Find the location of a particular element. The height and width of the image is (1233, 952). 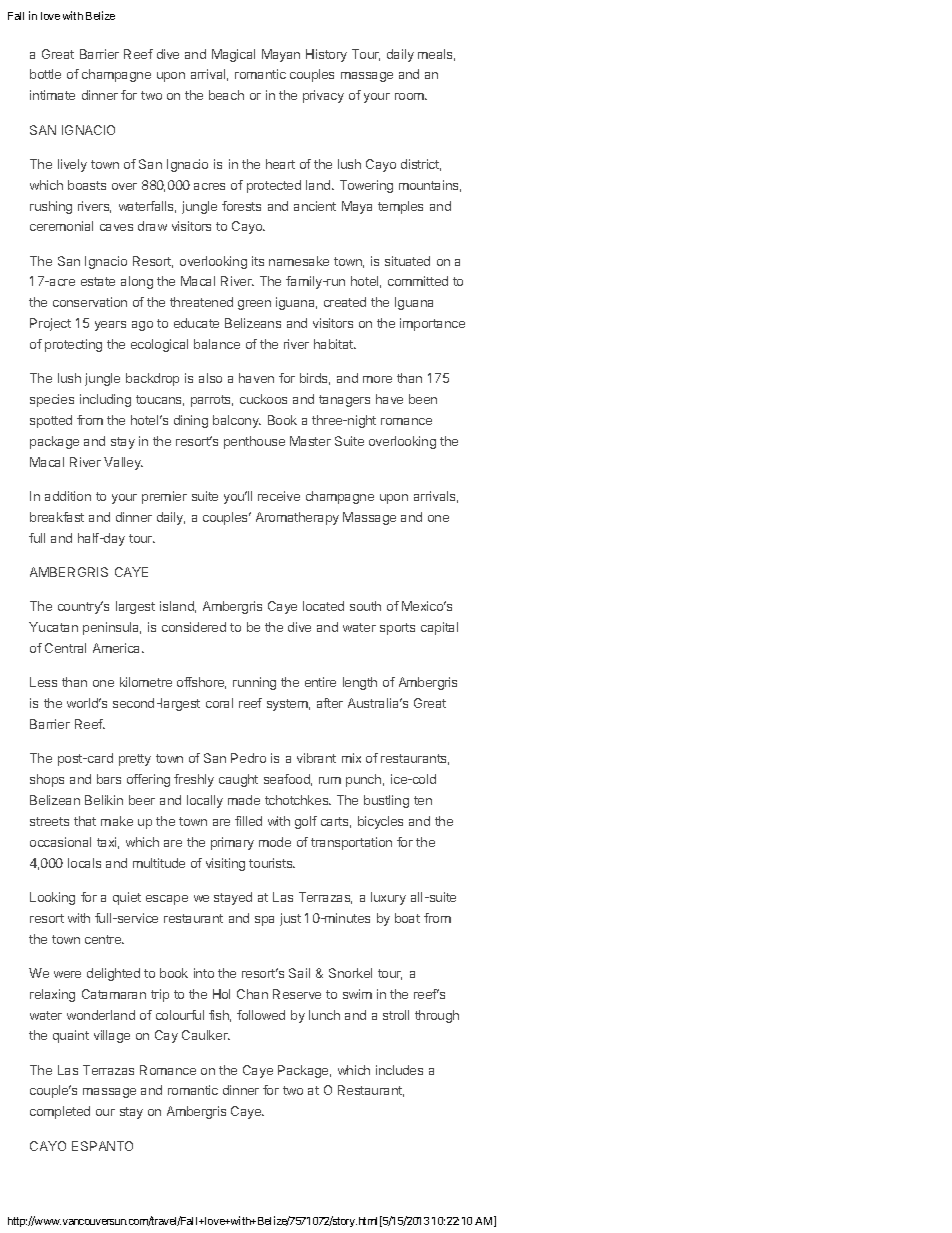

considered is located at coordinates (194, 627).
